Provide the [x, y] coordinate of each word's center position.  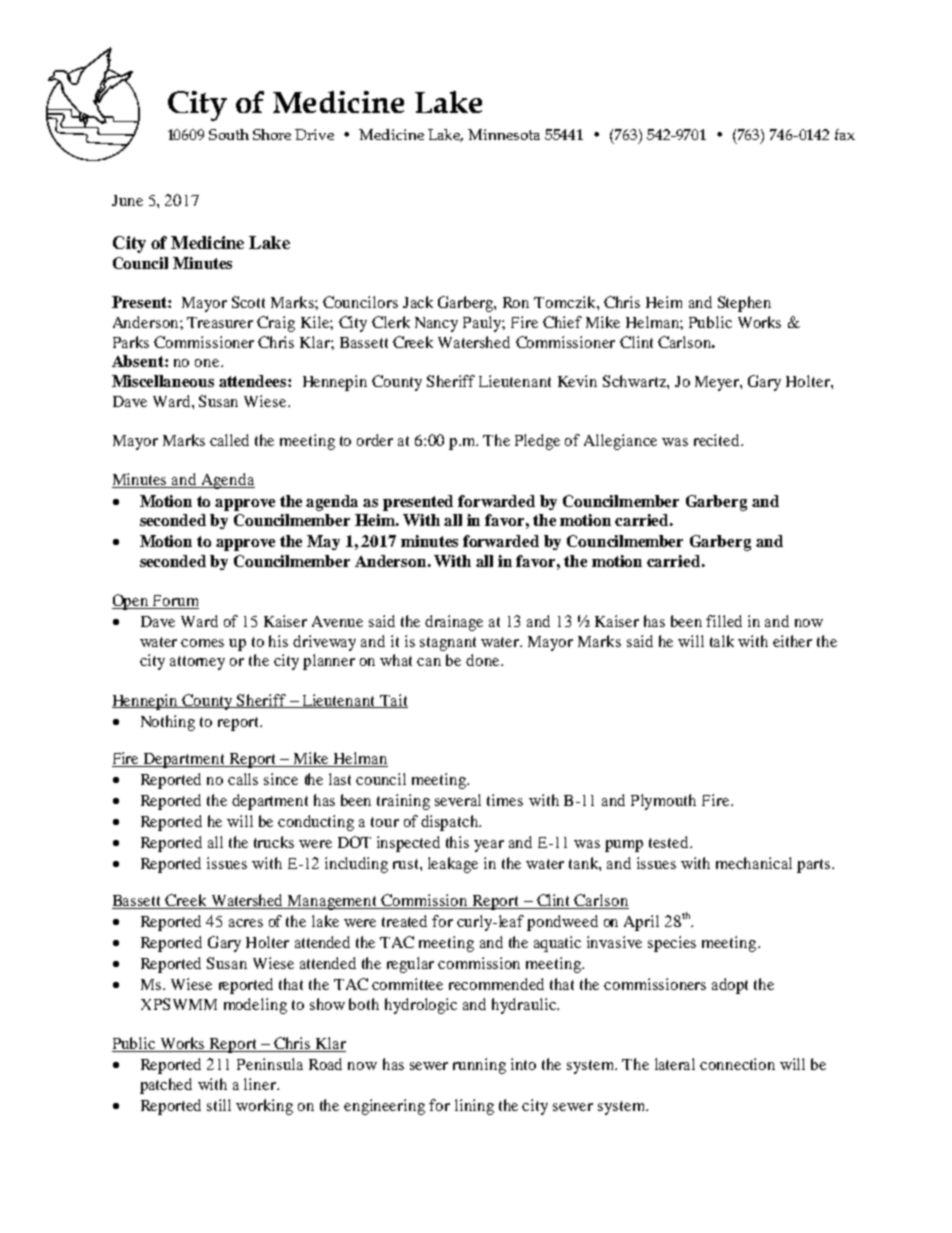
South [229, 134]
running [479, 1066]
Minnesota [504, 134]
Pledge [537, 442]
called [229, 440]
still [219, 1105]
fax [845, 134]
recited [718, 440]
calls [243, 779]
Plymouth [663, 802]
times [505, 800]
